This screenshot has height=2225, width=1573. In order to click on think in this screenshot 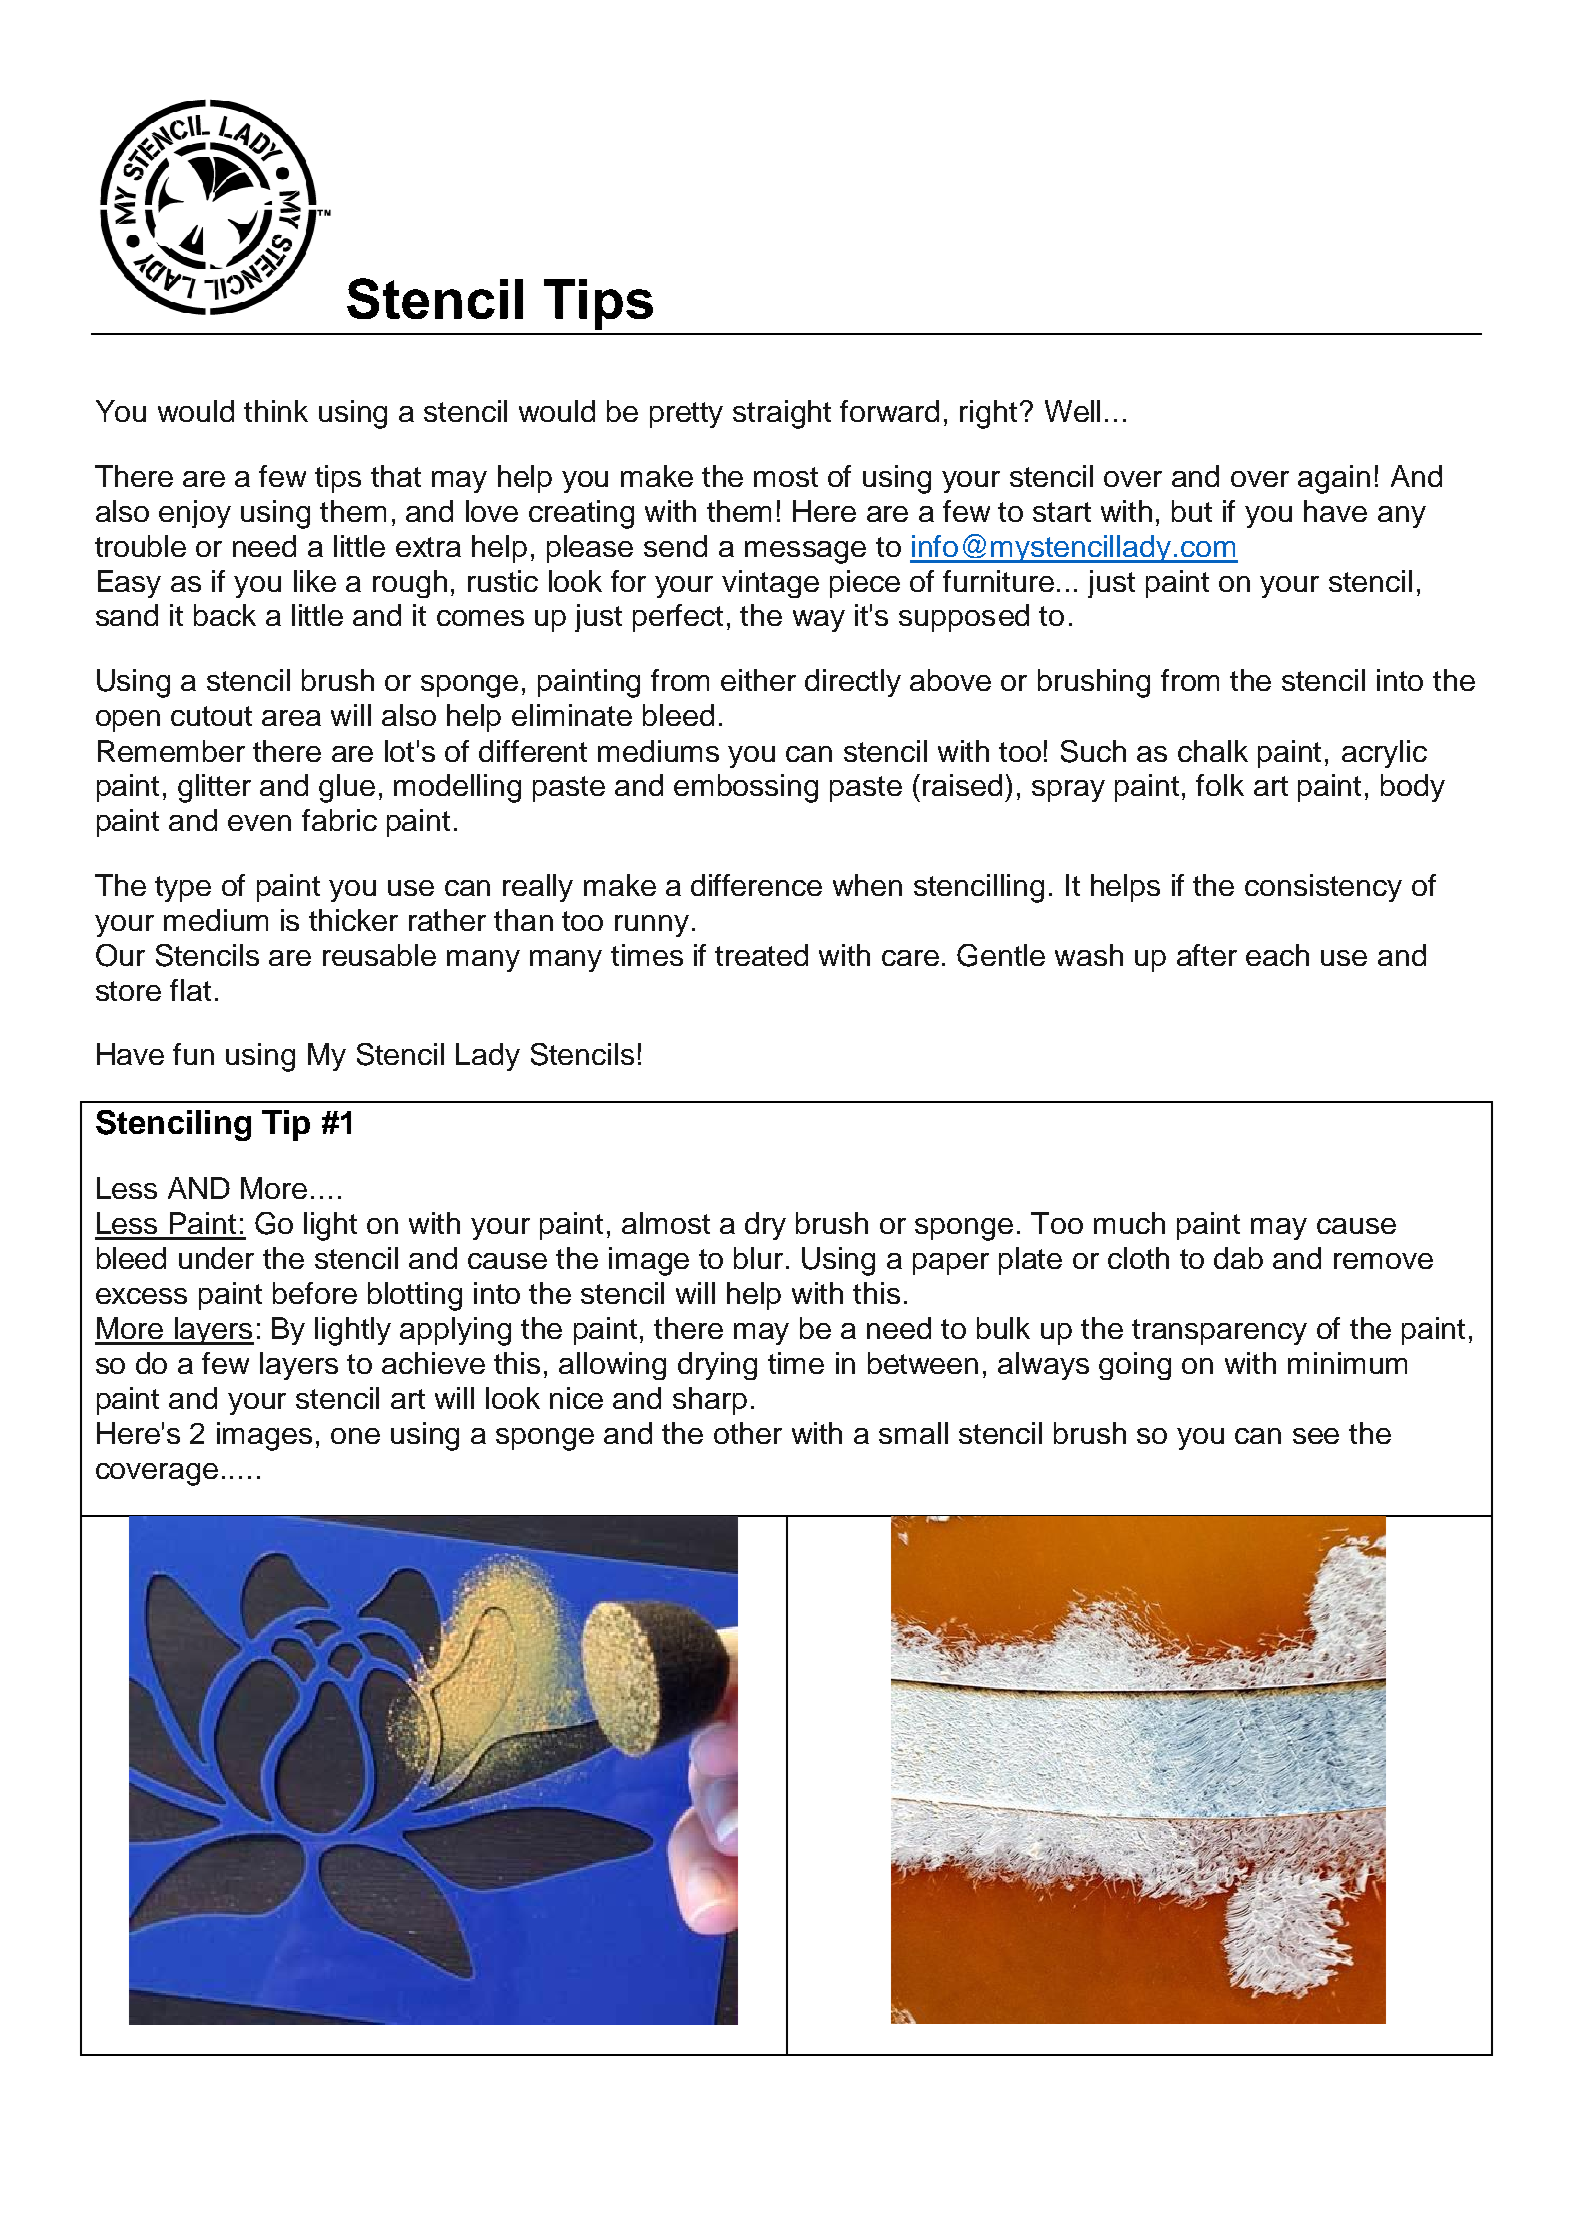, I will do `click(276, 411)`.
